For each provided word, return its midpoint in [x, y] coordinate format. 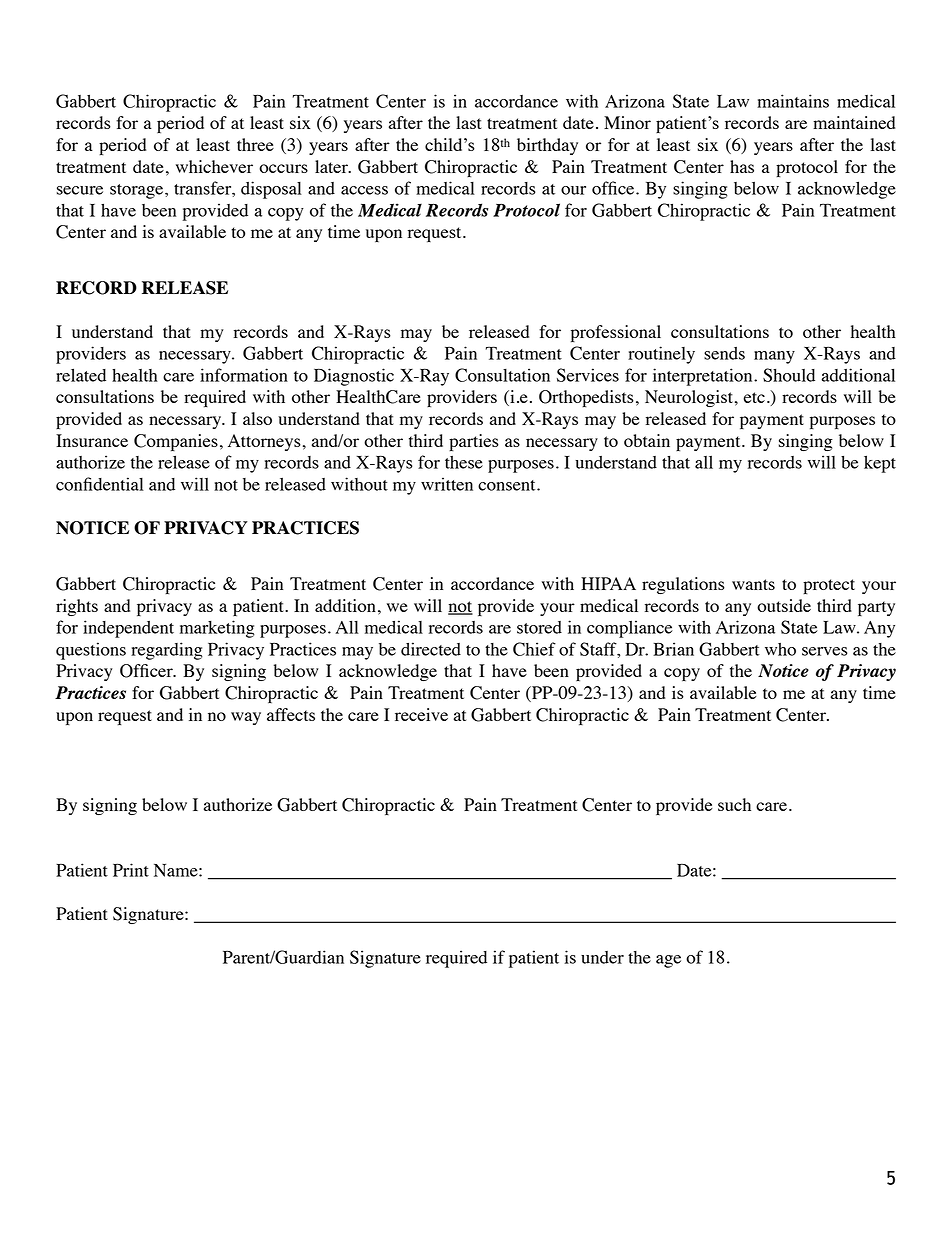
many [774, 357]
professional [616, 333]
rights [77, 607]
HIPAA [608, 583]
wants [753, 584]
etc [754, 397]
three [255, 144]
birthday [547, 146]
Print [131, 870]
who [780, 649]
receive [421, 714]
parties [474, 442]
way [246, 718]
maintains [793, 101]
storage [138, 191]
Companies [176, 442]
